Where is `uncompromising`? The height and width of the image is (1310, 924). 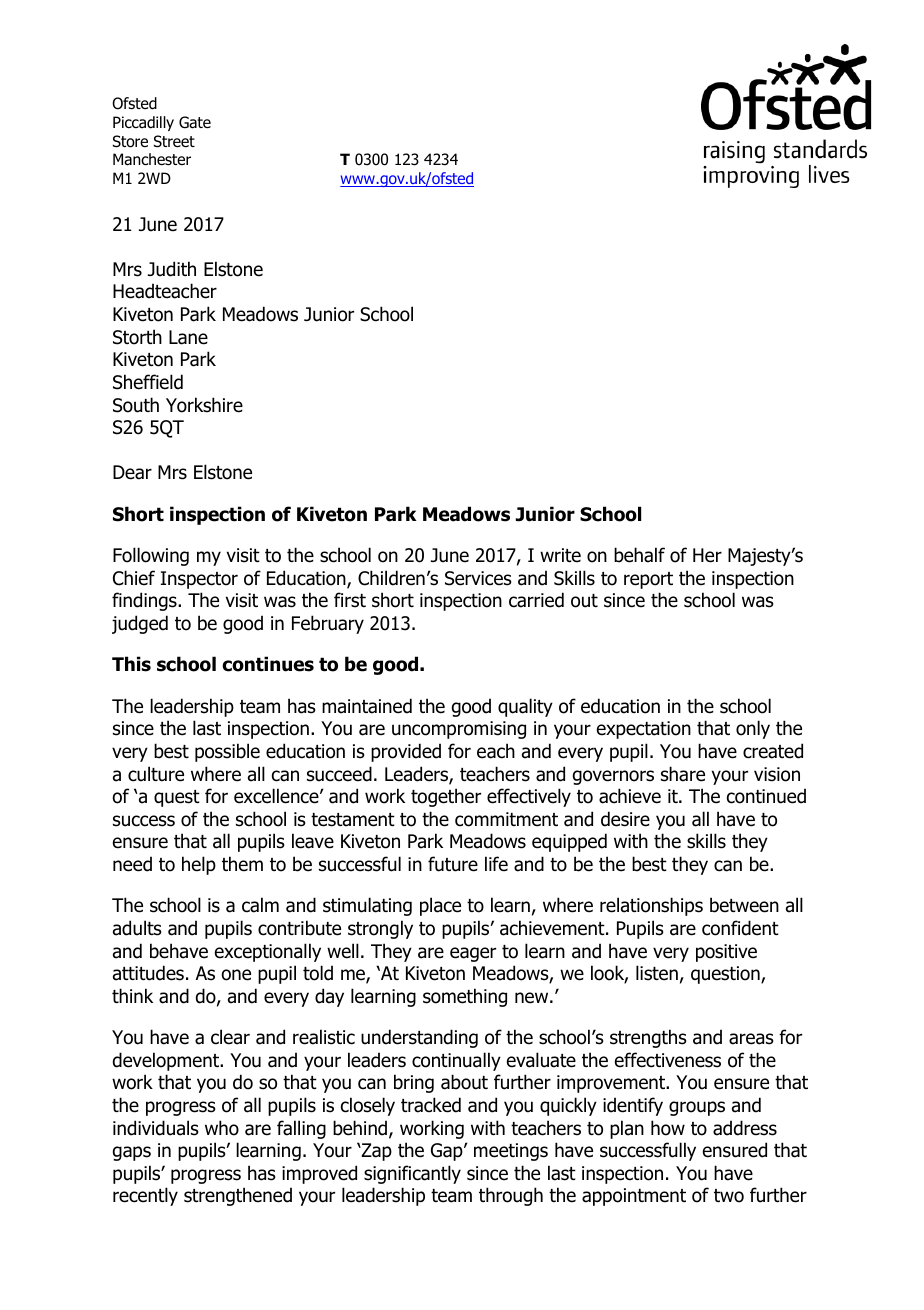
uncompromising is located at coordinates (459, 730).
